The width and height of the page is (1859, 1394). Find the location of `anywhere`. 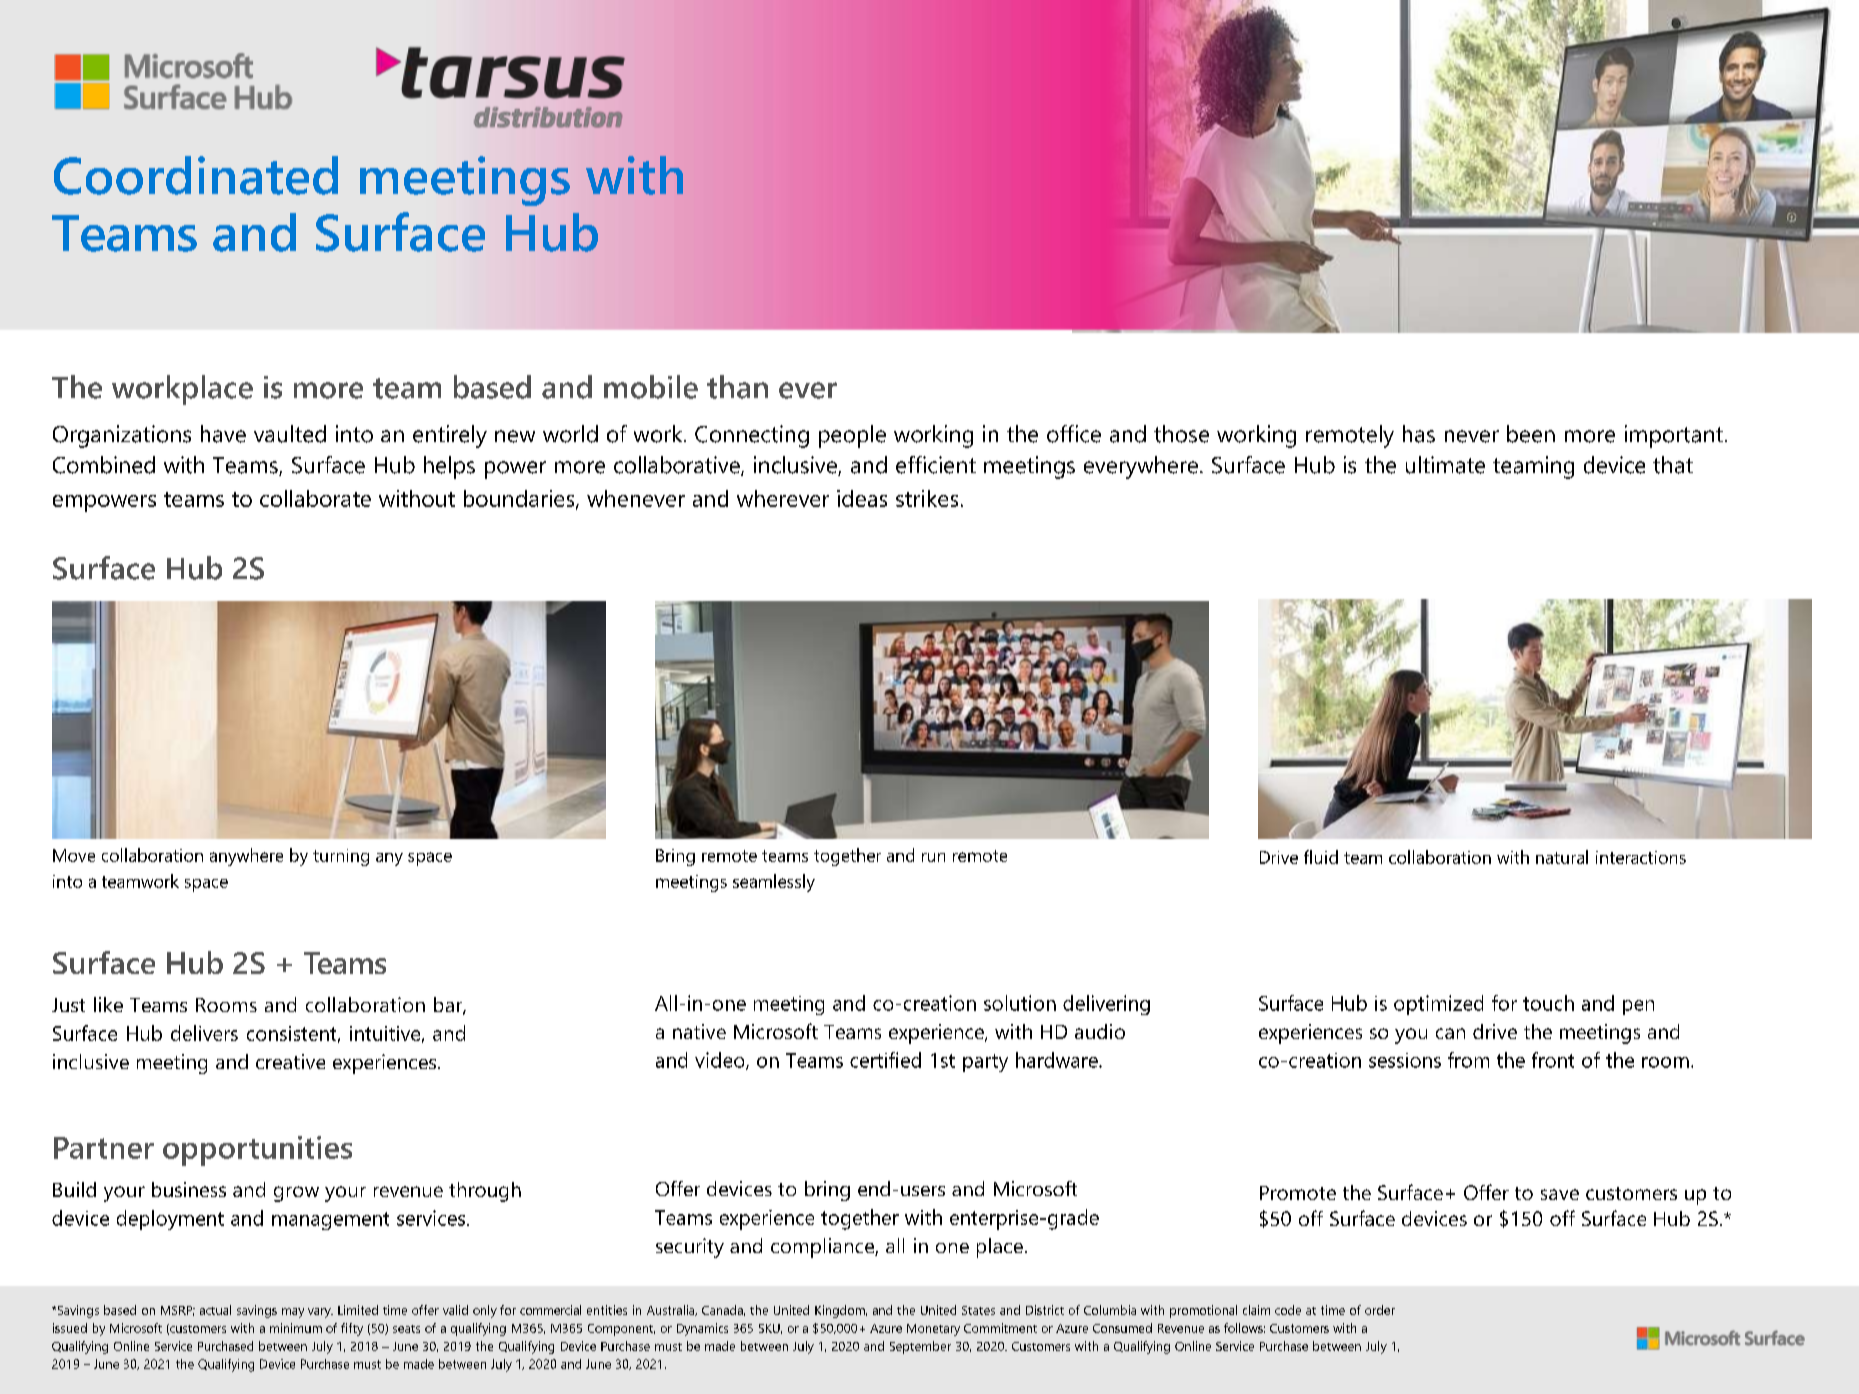

anywhere is located at coordinates (246, 857).
